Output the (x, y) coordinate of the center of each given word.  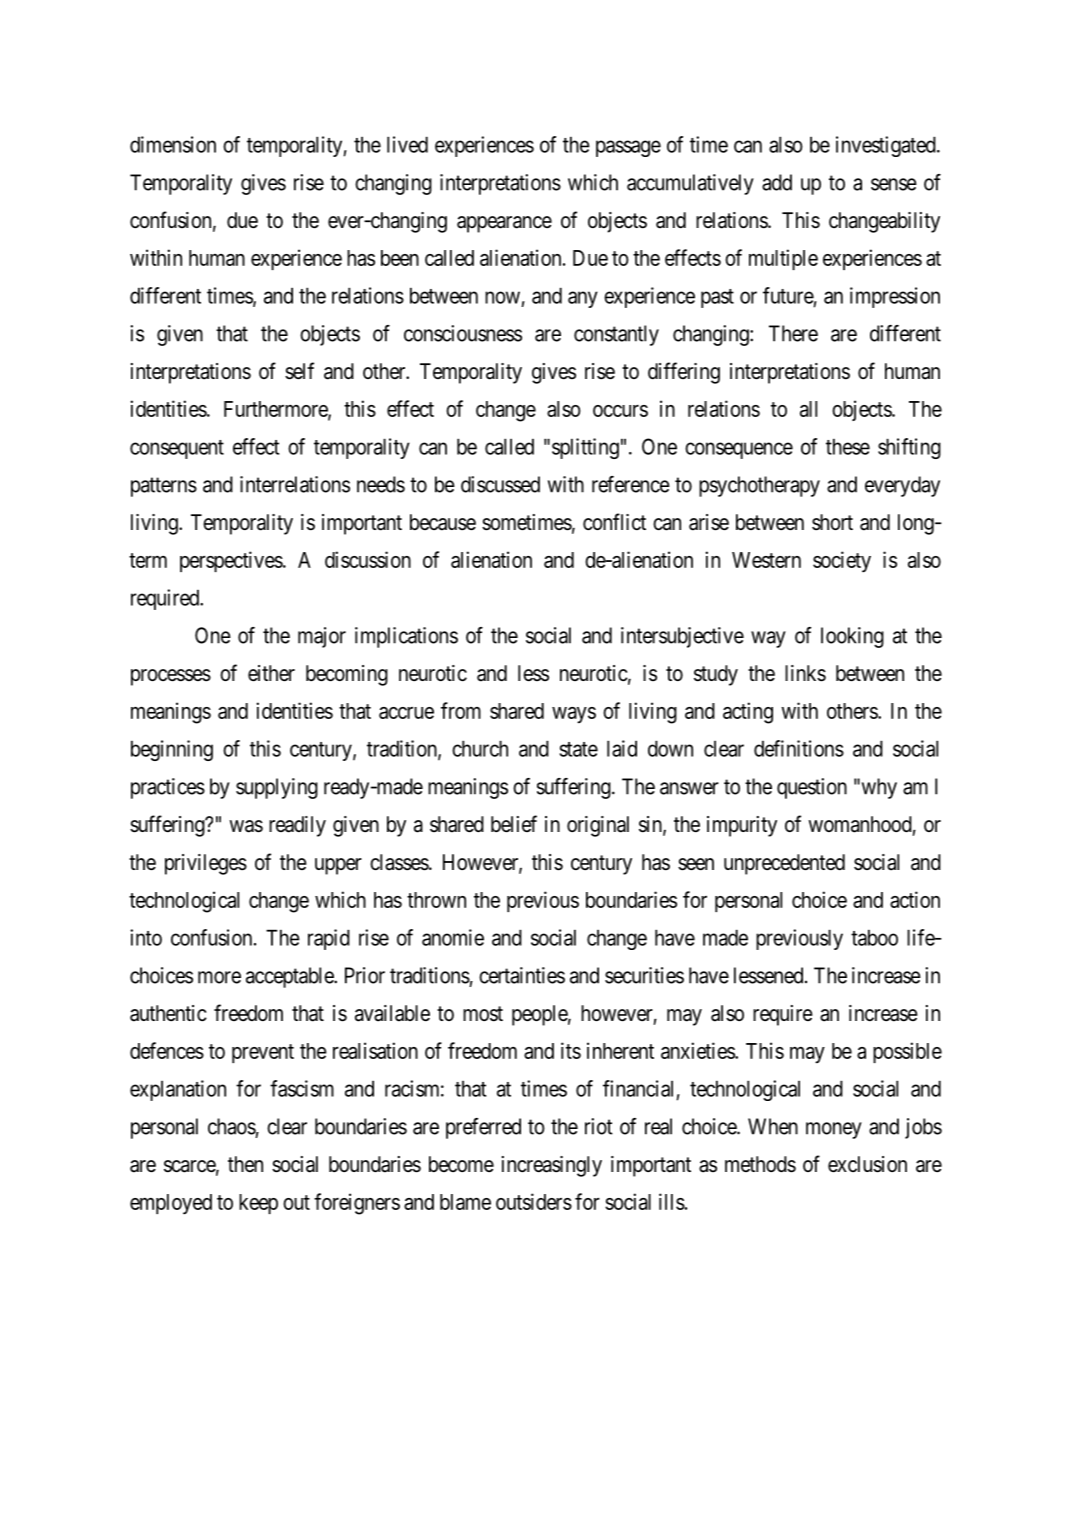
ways (574, 715)
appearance (504, 224)
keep (258, 1204)
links (805, 673)
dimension (173, 144)
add (777, 182)
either (271, 673)
